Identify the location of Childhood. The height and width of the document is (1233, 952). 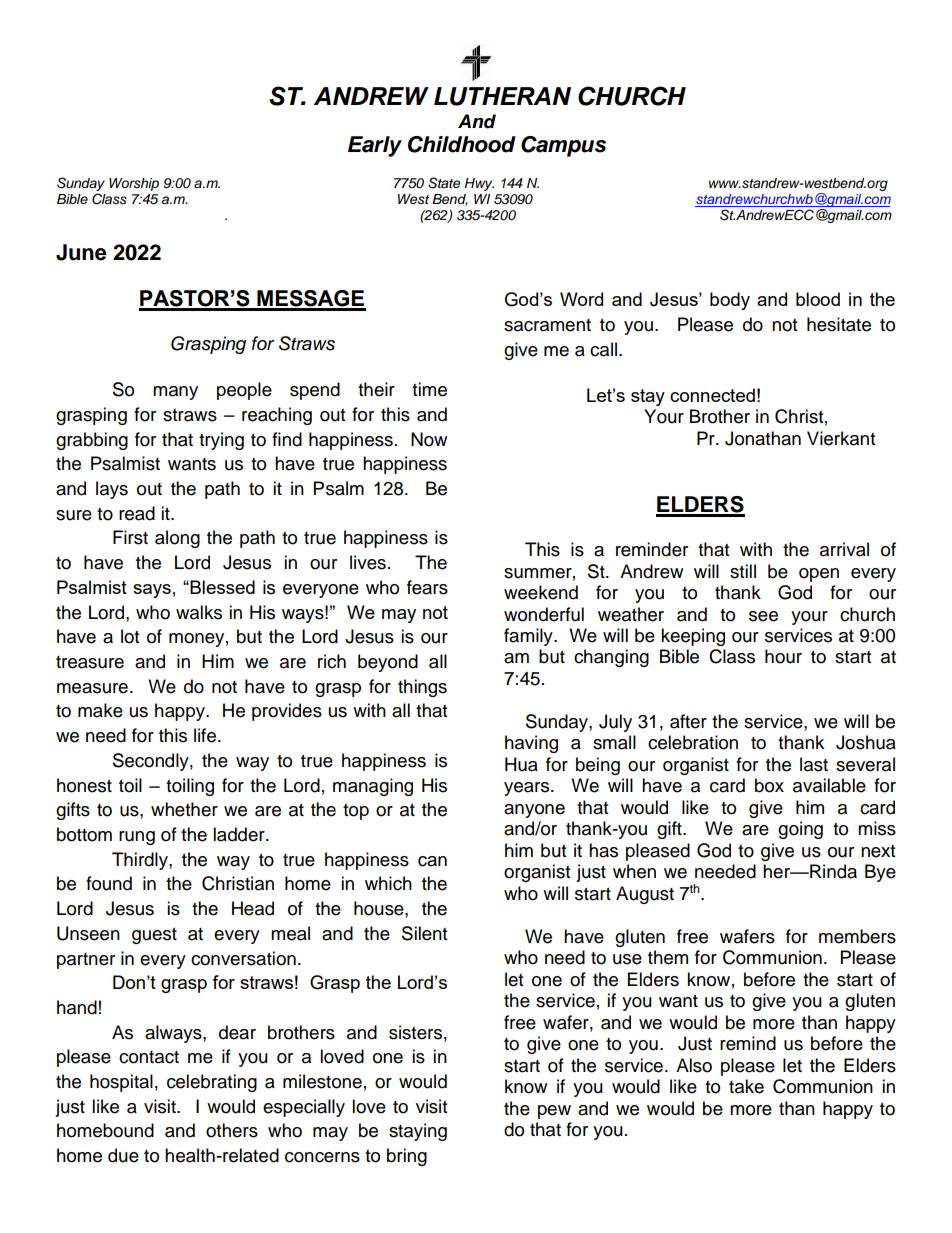
(462, 144).
